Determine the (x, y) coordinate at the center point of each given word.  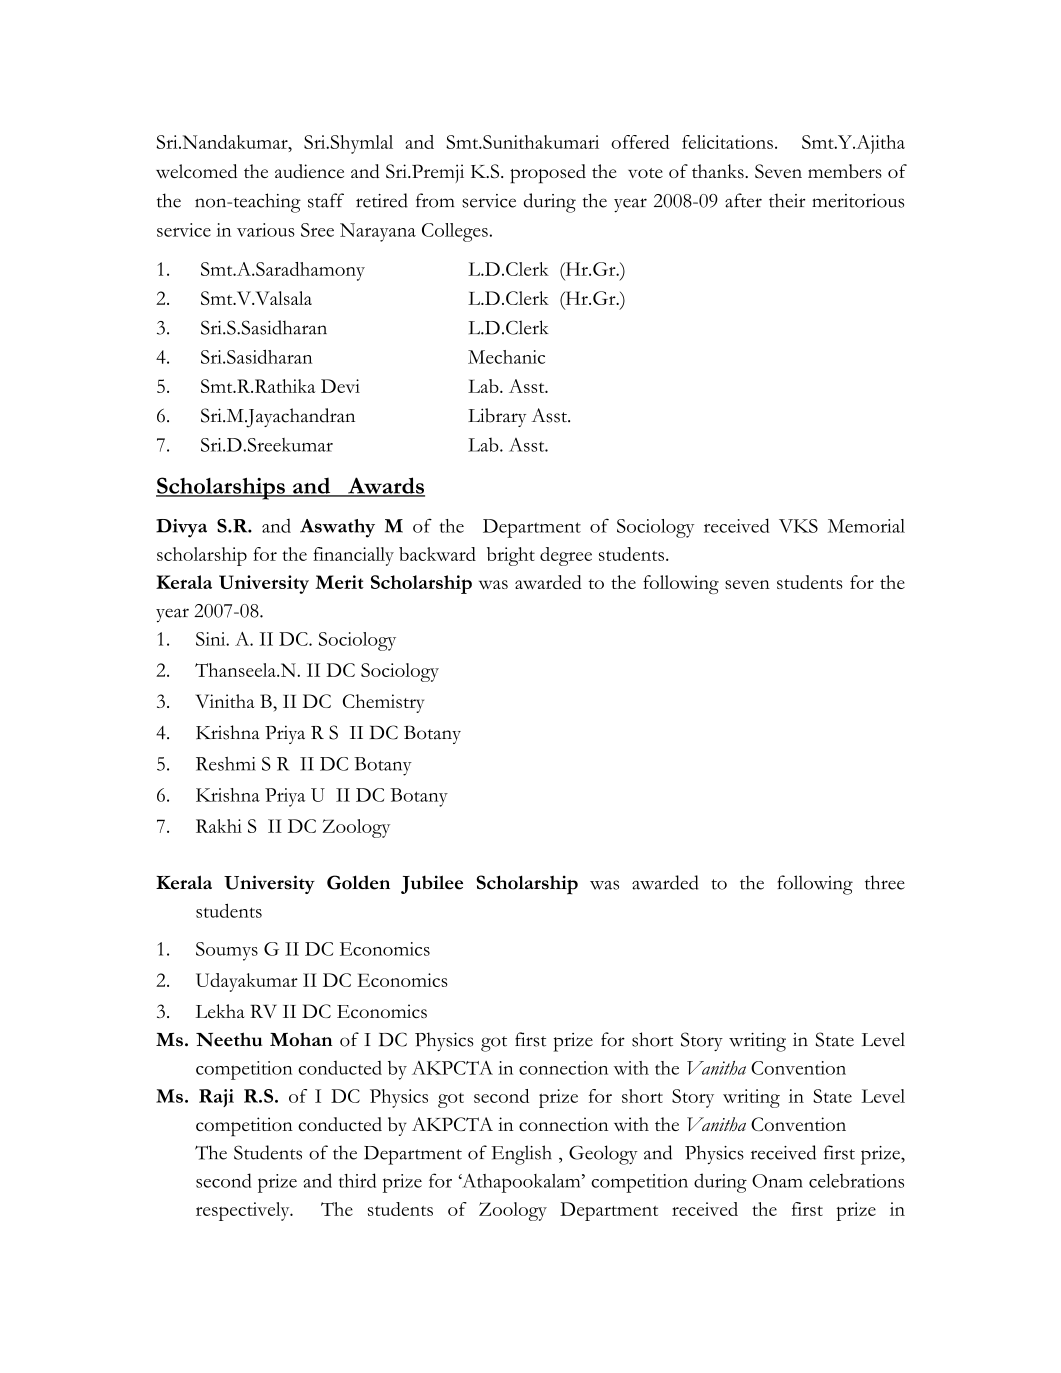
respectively (244, 1211)
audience (309, 171)
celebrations (856, 1181)
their (787, 200)
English (522, 1155)
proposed (548, 174)
